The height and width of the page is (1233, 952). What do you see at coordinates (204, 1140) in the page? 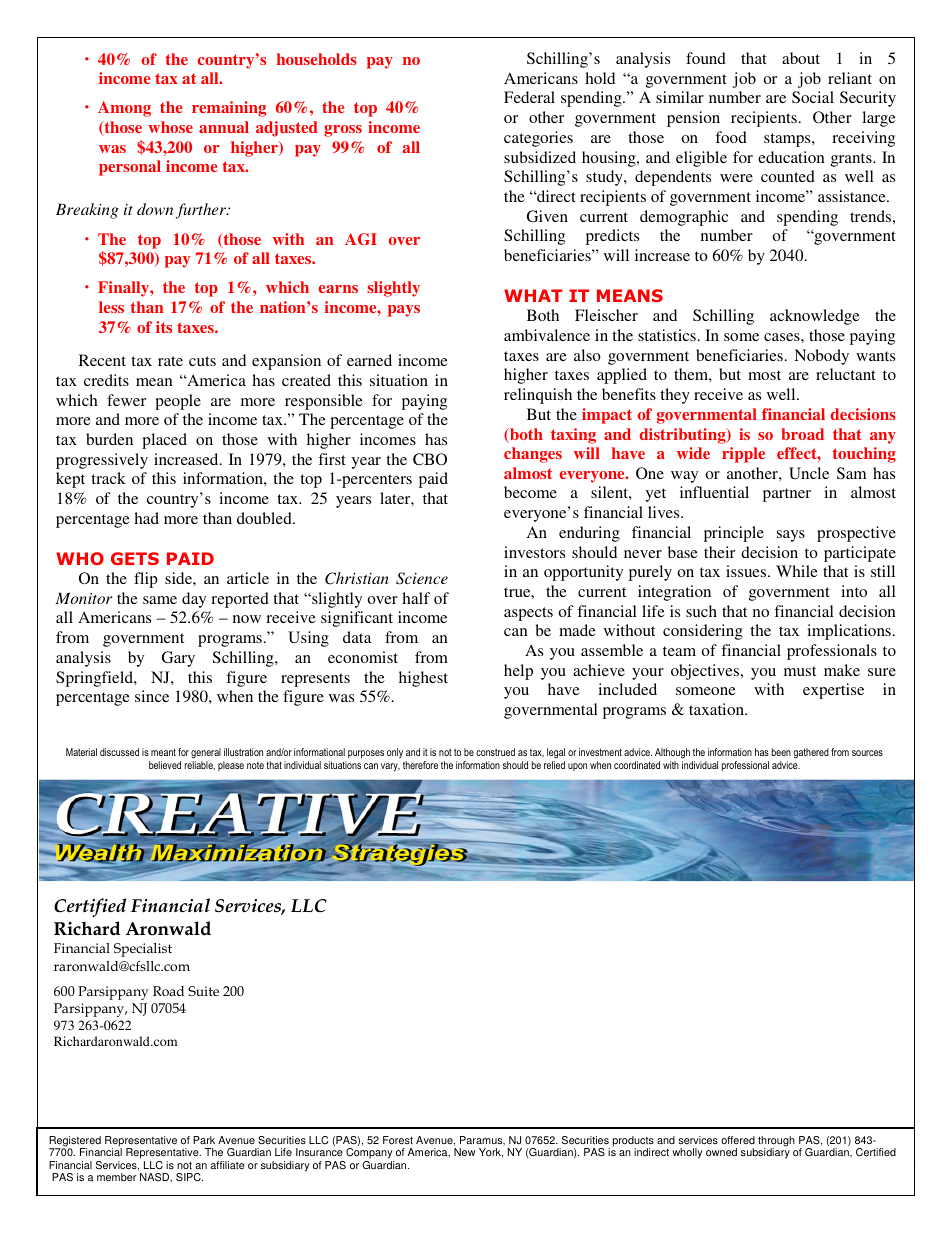
I see `Park` at bounding box center [204, 1140].
